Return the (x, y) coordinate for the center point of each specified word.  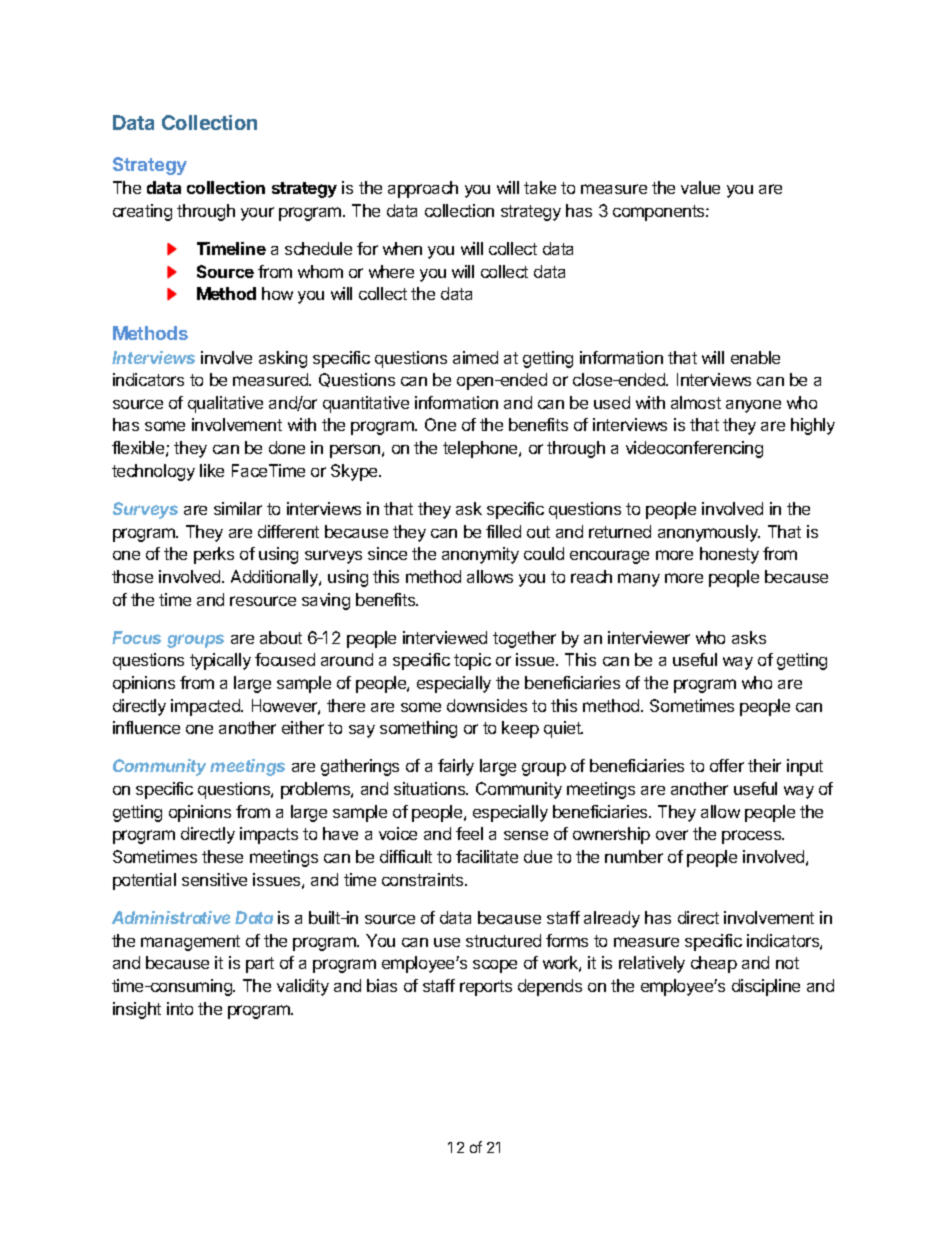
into (180, 1008)
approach (423, 189)
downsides (487, 705)
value (700, 187)
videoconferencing (694, 449)
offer (727, 765)
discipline (766, 987)
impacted (206, 707)
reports (486, 988)
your (257, 214)
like (212, 470)
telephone (481, 449)
